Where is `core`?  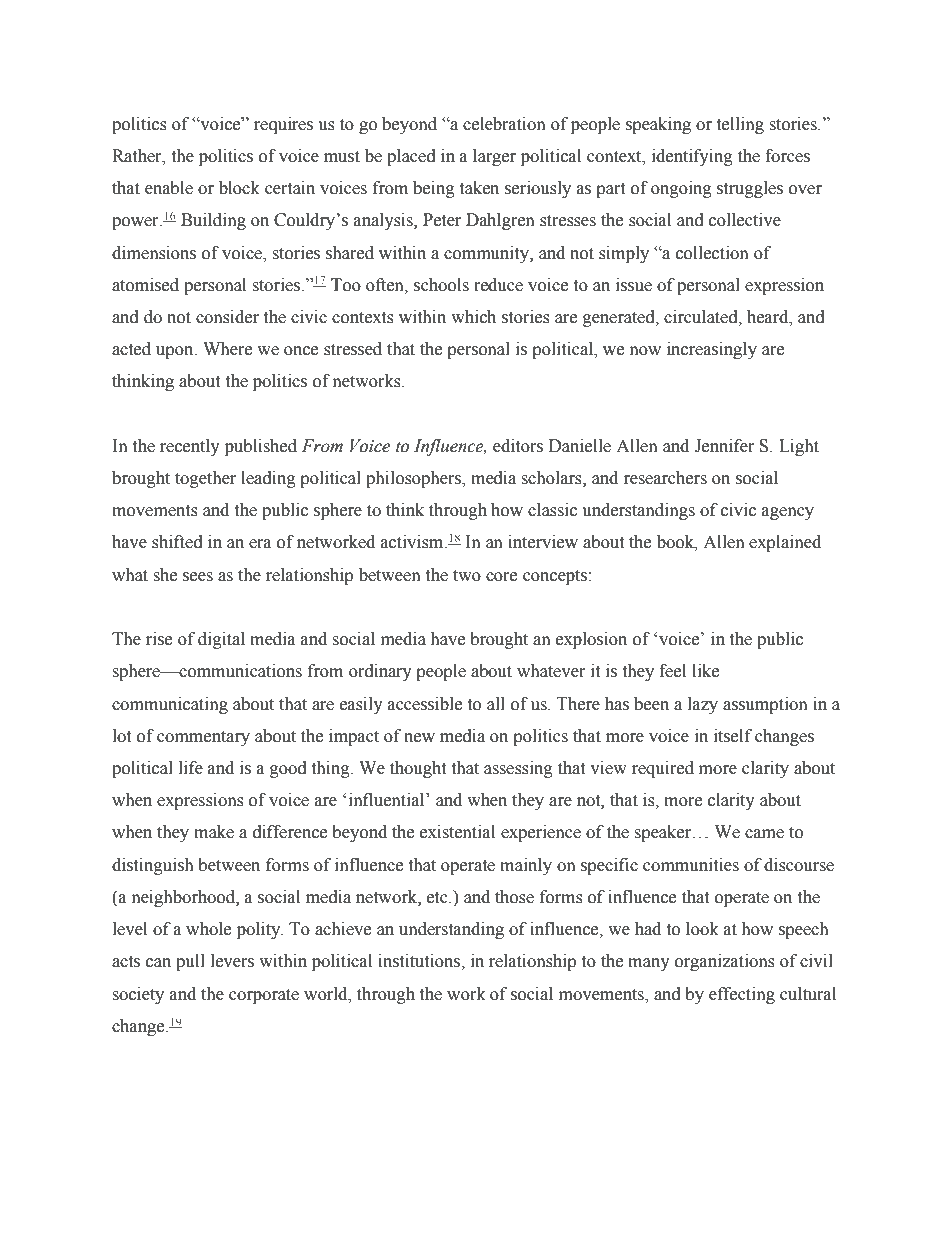 core is located at coordinates (501, 577).
